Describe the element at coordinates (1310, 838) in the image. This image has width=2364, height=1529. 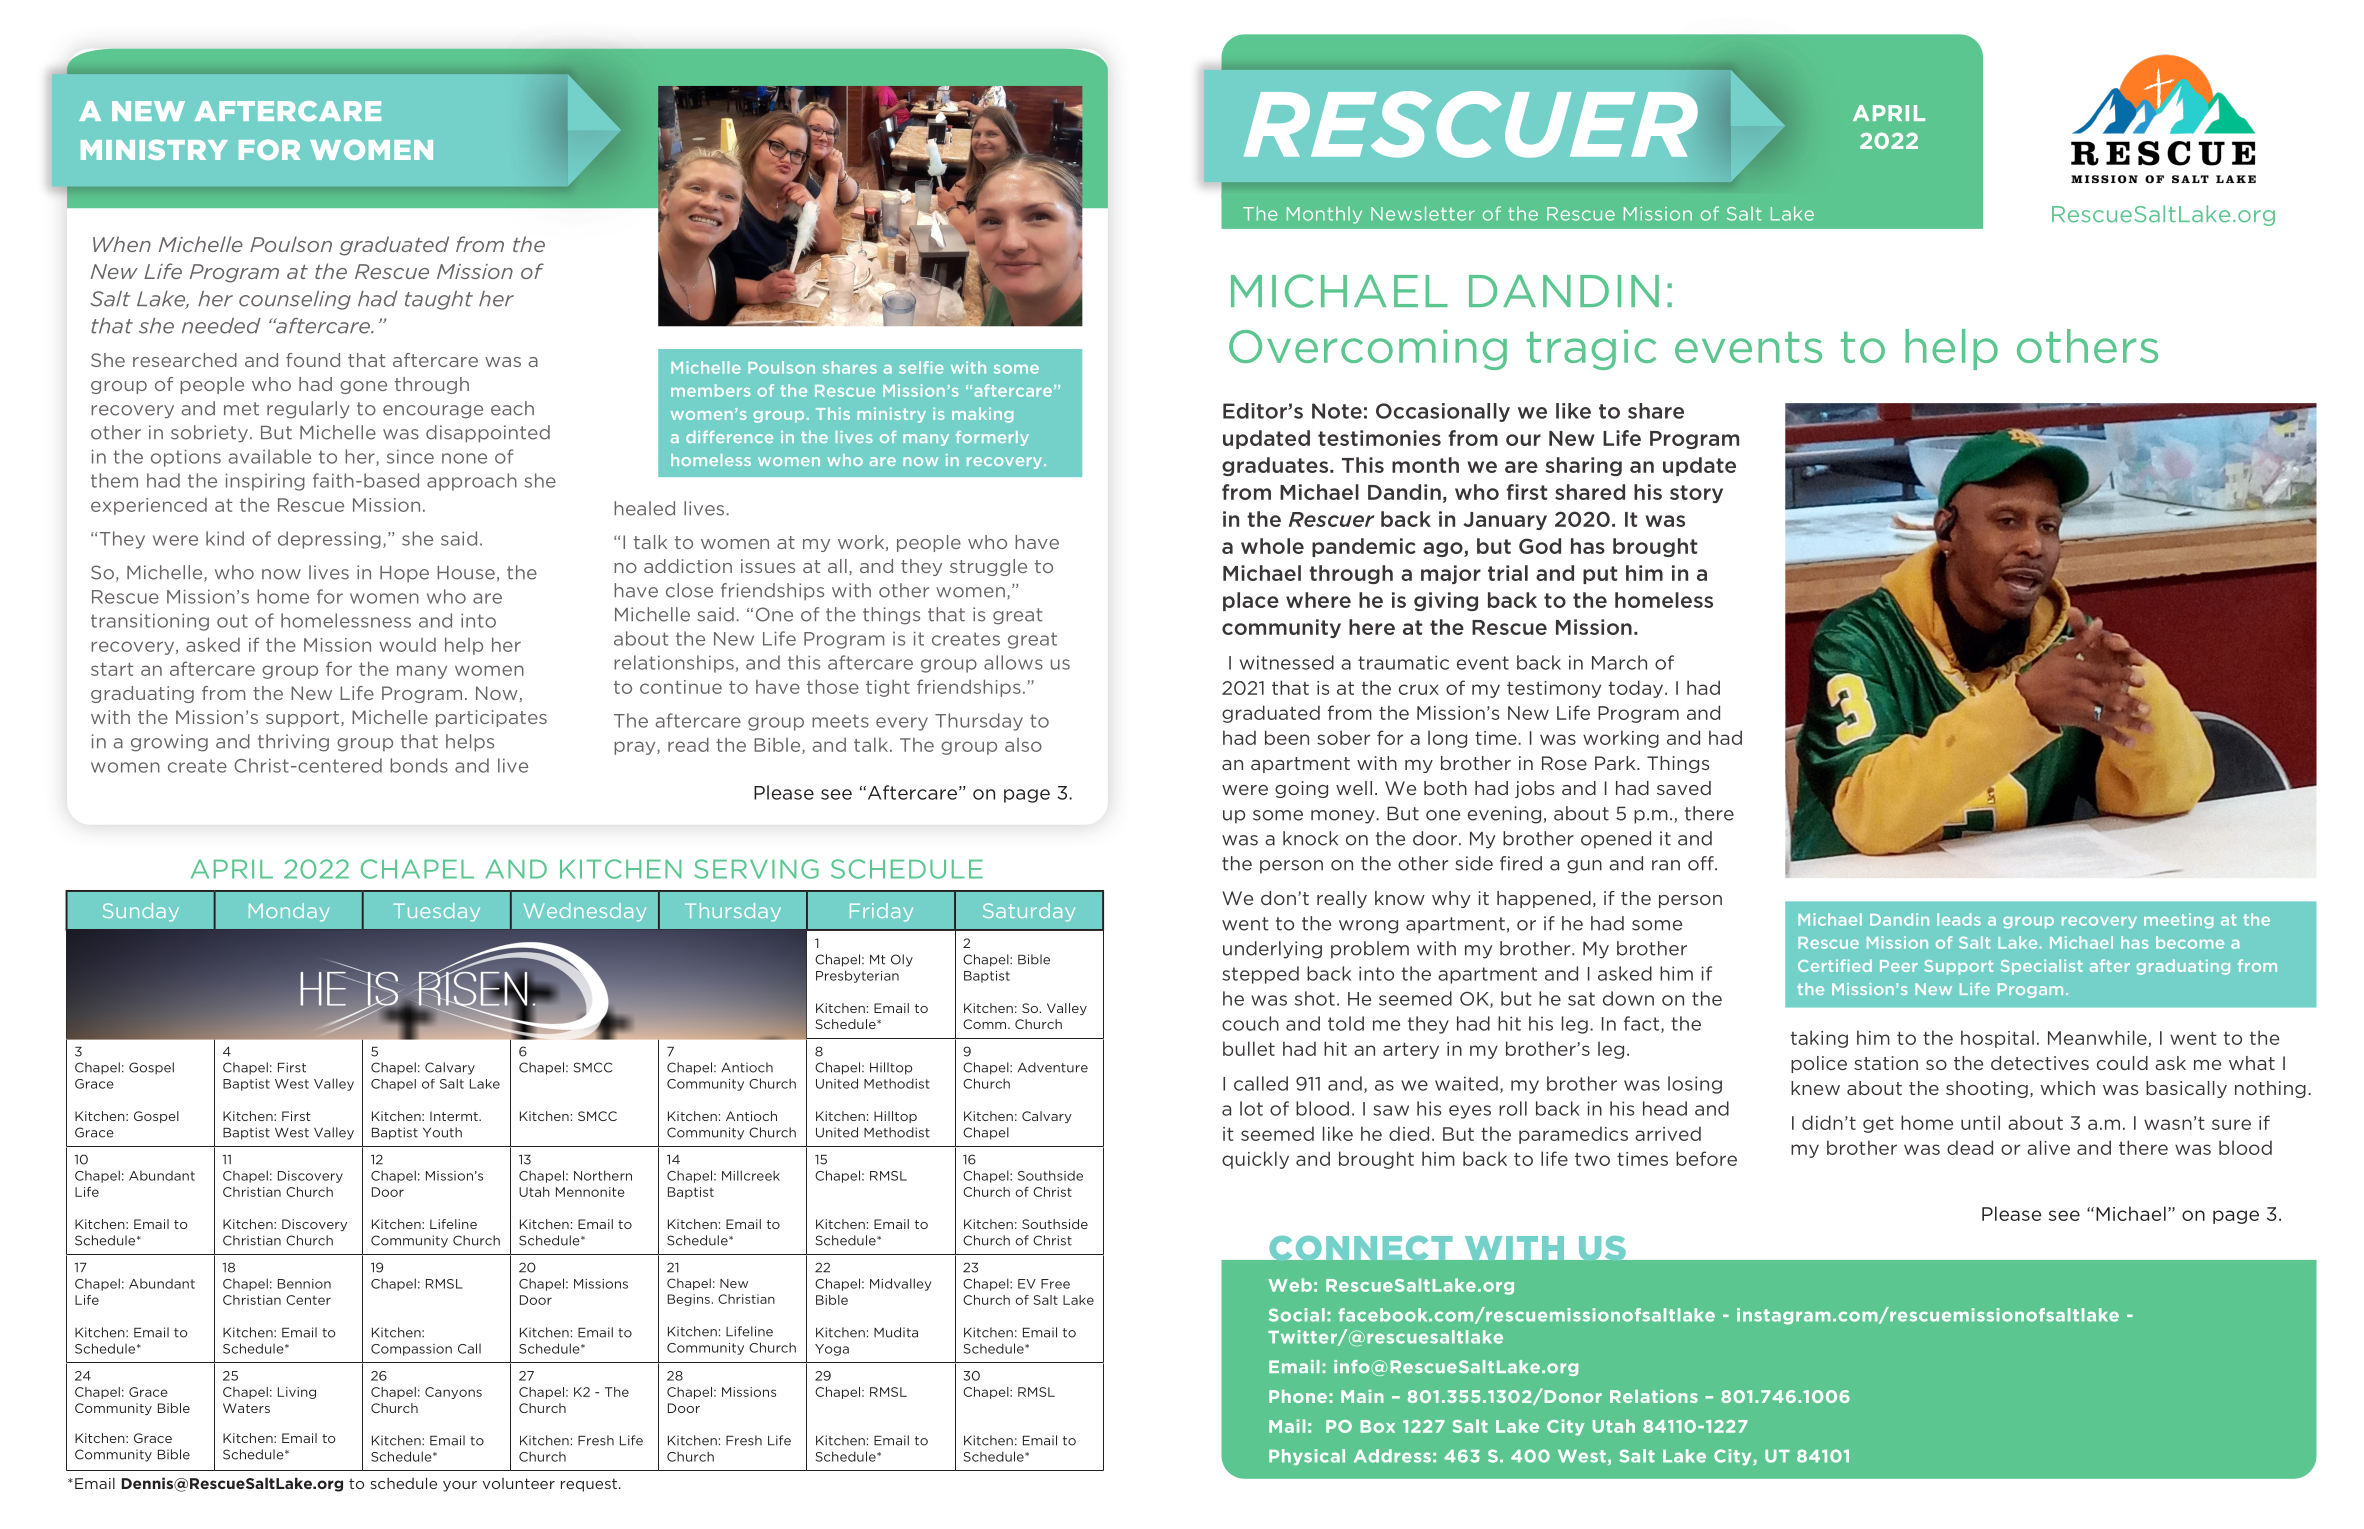
I see `knock` at that location.
